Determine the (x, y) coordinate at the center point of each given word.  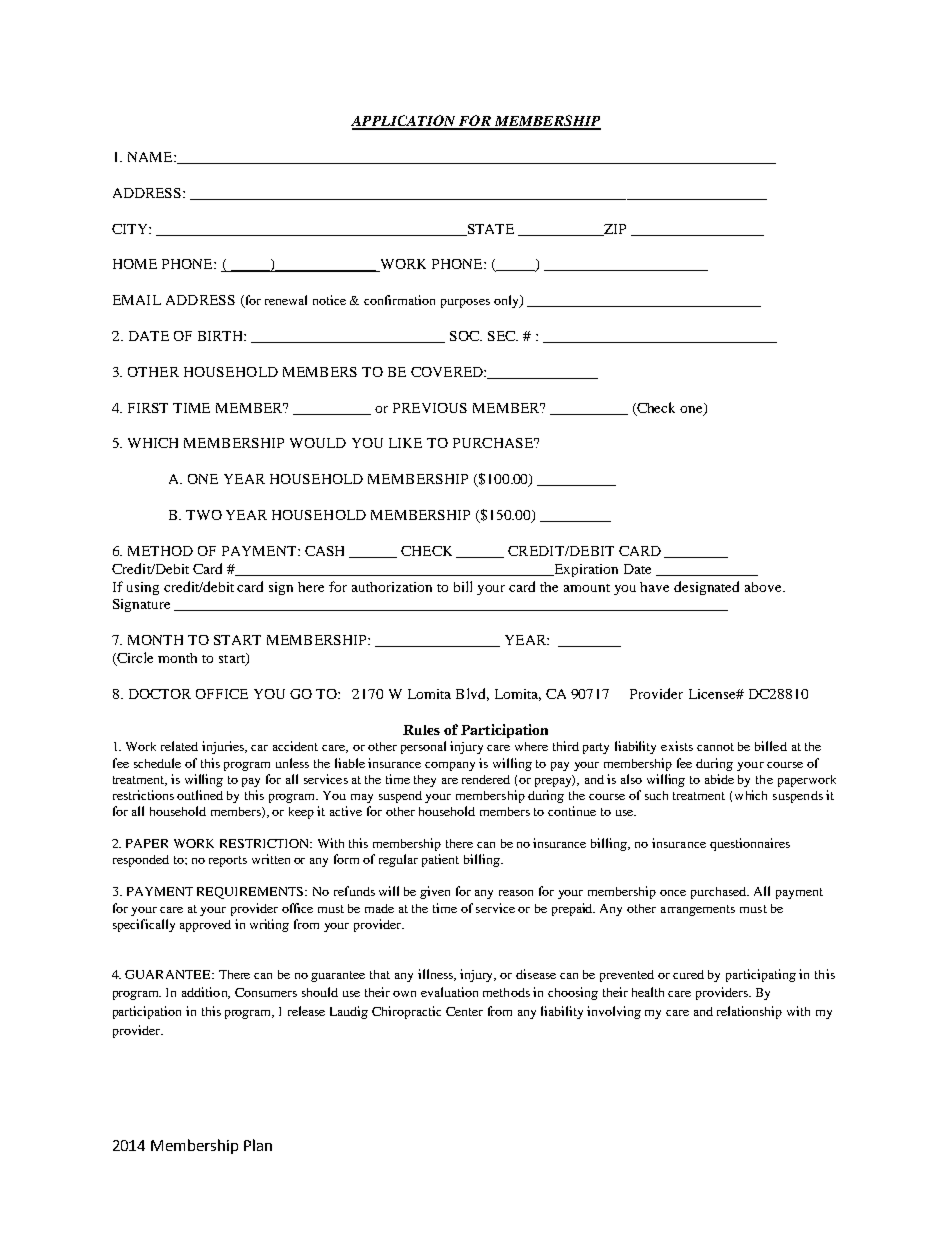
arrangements (698, 910)
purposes (465, 303)
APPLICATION (404, 122)
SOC (466, 336)
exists (677, 746)
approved (205, 926)
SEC (503, 336)
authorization (392, 587)
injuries (224, 747)
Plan (258, 1145)
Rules (421, 730)
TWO (204, 515)
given (435, 892)
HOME (135, 264)
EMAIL (137, 300)
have (654, 587)
